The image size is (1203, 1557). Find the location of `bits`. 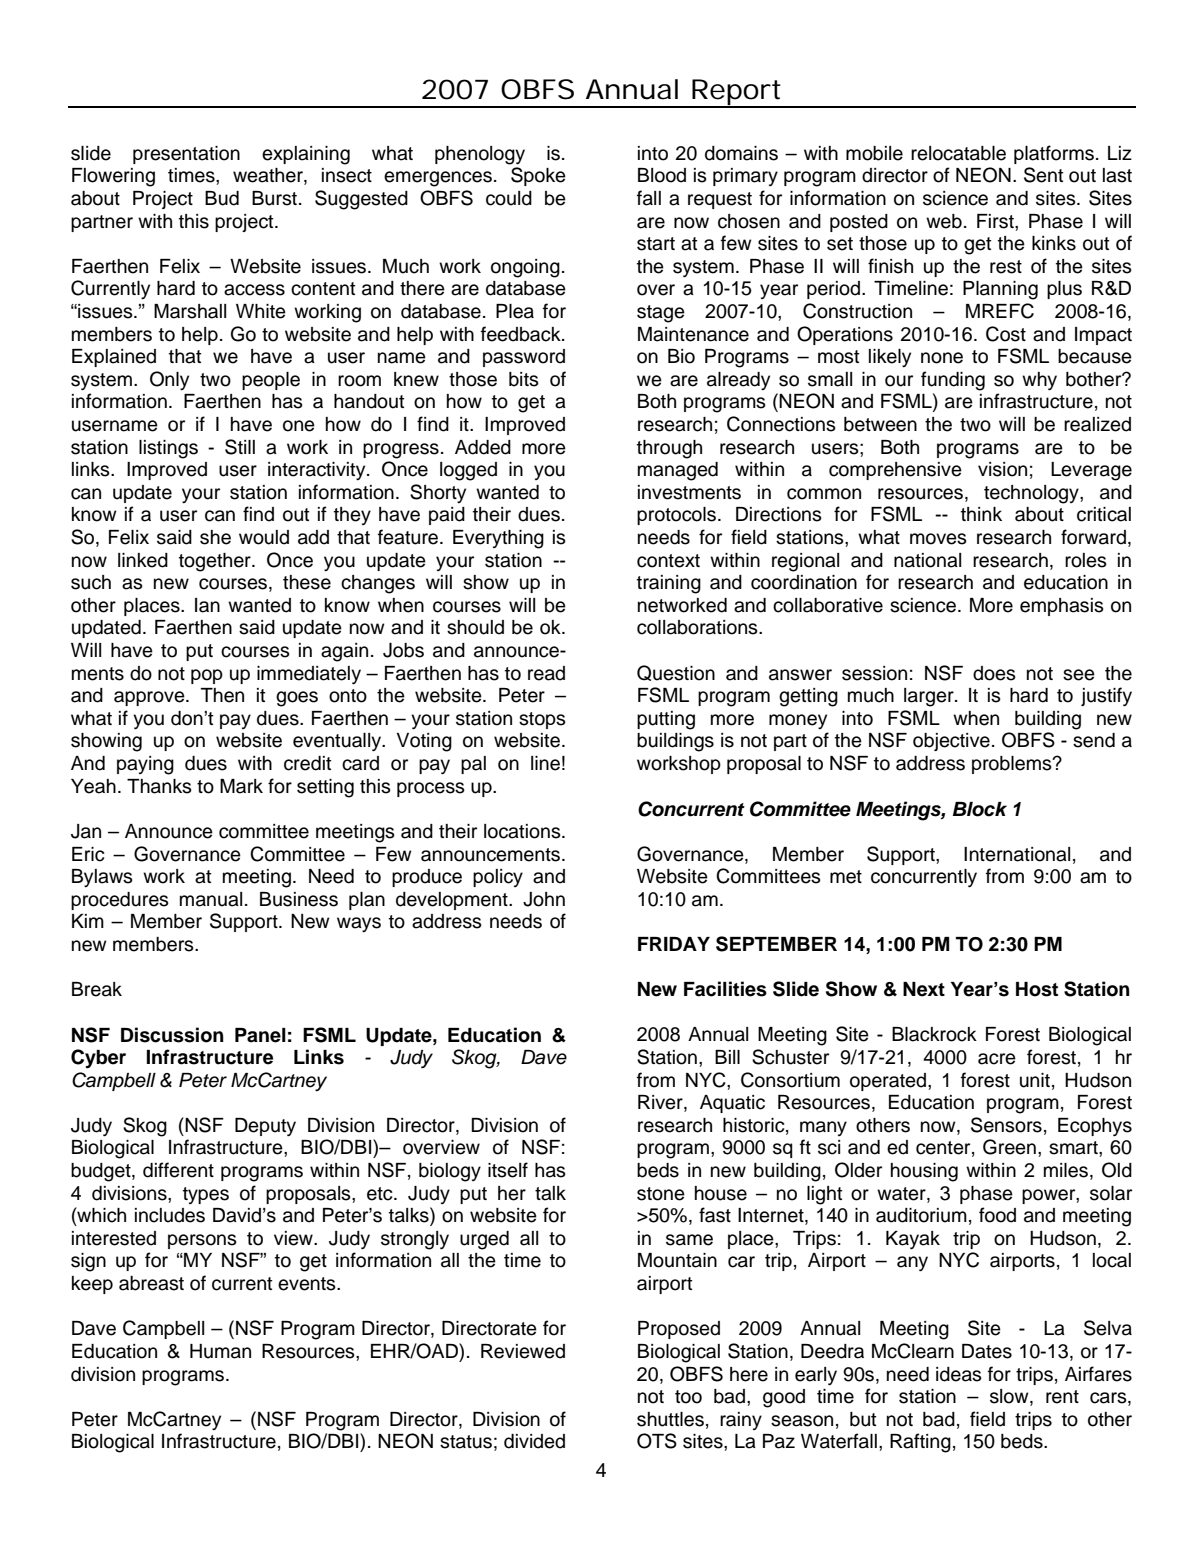

bits is located at coordinates (524, 379).
